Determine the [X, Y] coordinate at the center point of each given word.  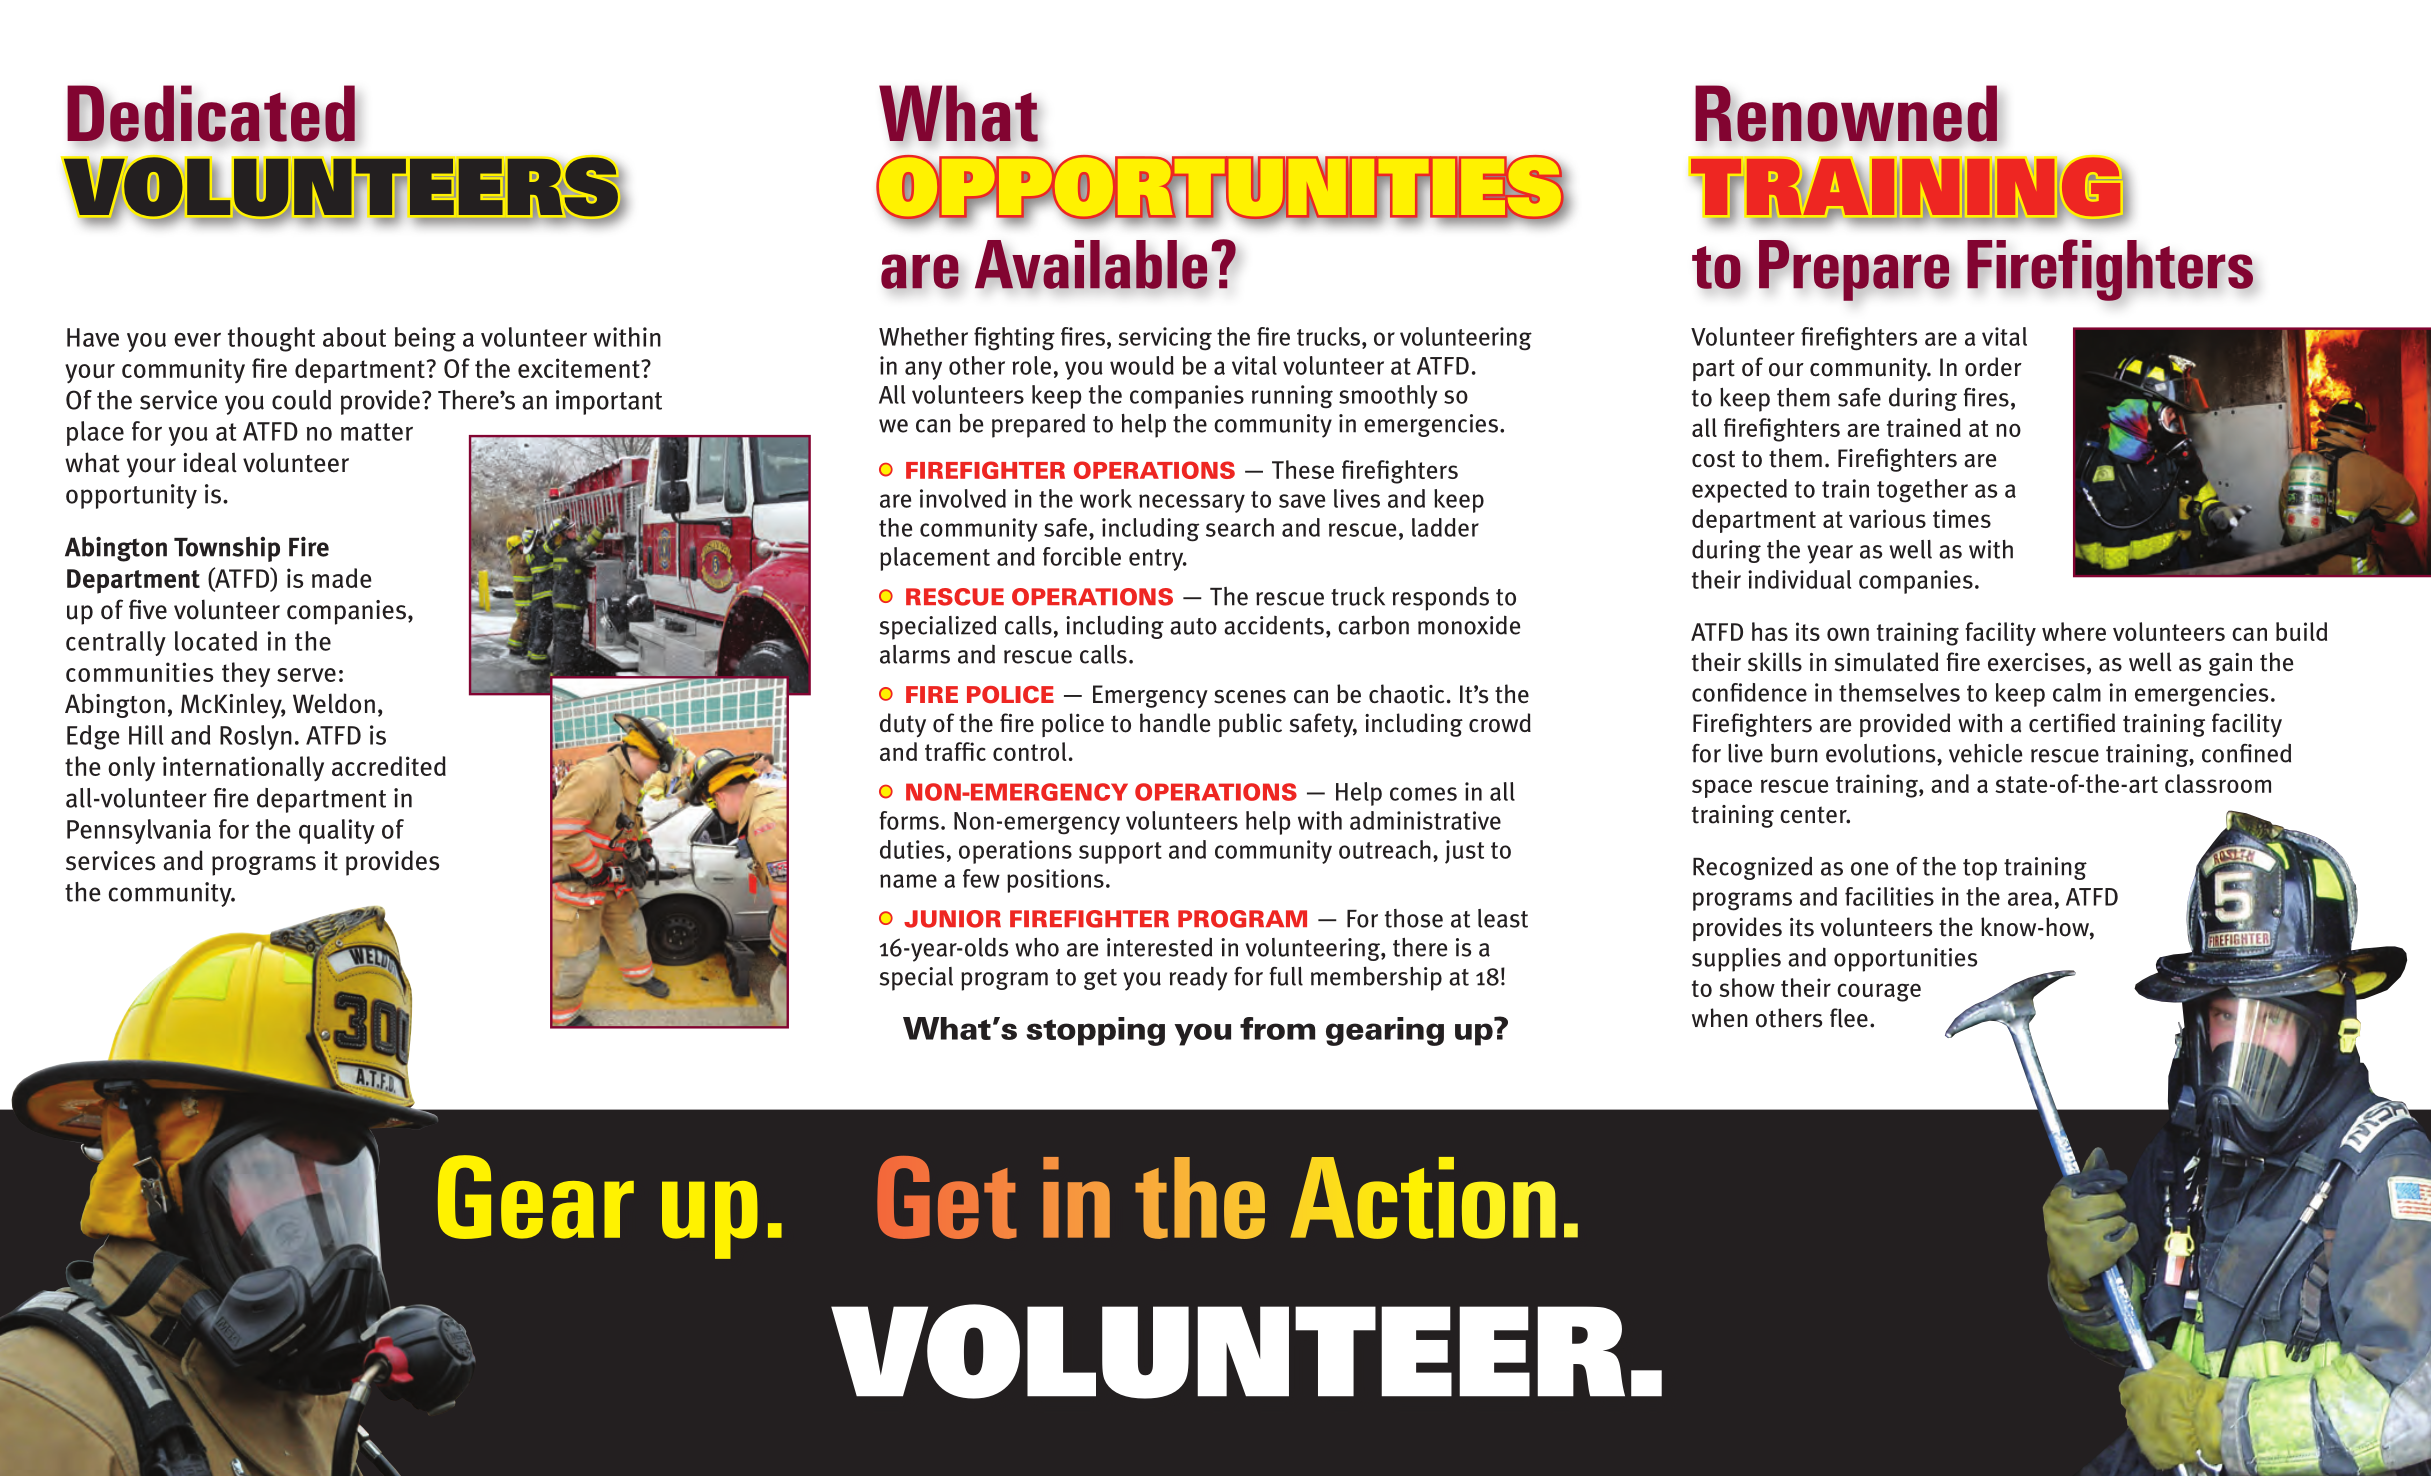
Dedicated [211, 113]
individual [1799, 579]
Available [1091, 264]
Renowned [1847, 113]
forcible [1082, 556]
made [342, 578]
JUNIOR [952, 919]
